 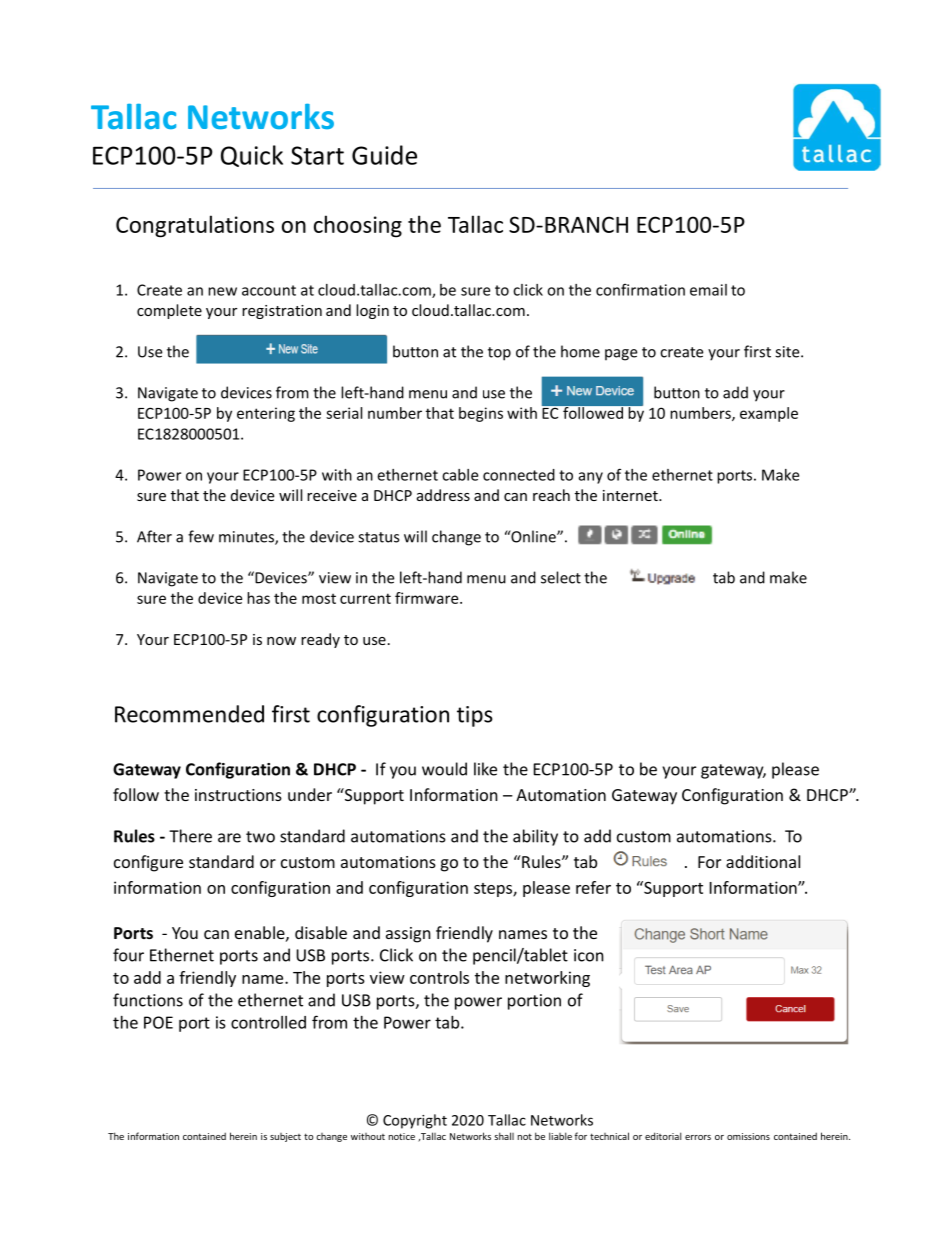 What do you see at coordinates (708, 290) in the screenshot?
I see `email` at bounding box center [708, 290].
